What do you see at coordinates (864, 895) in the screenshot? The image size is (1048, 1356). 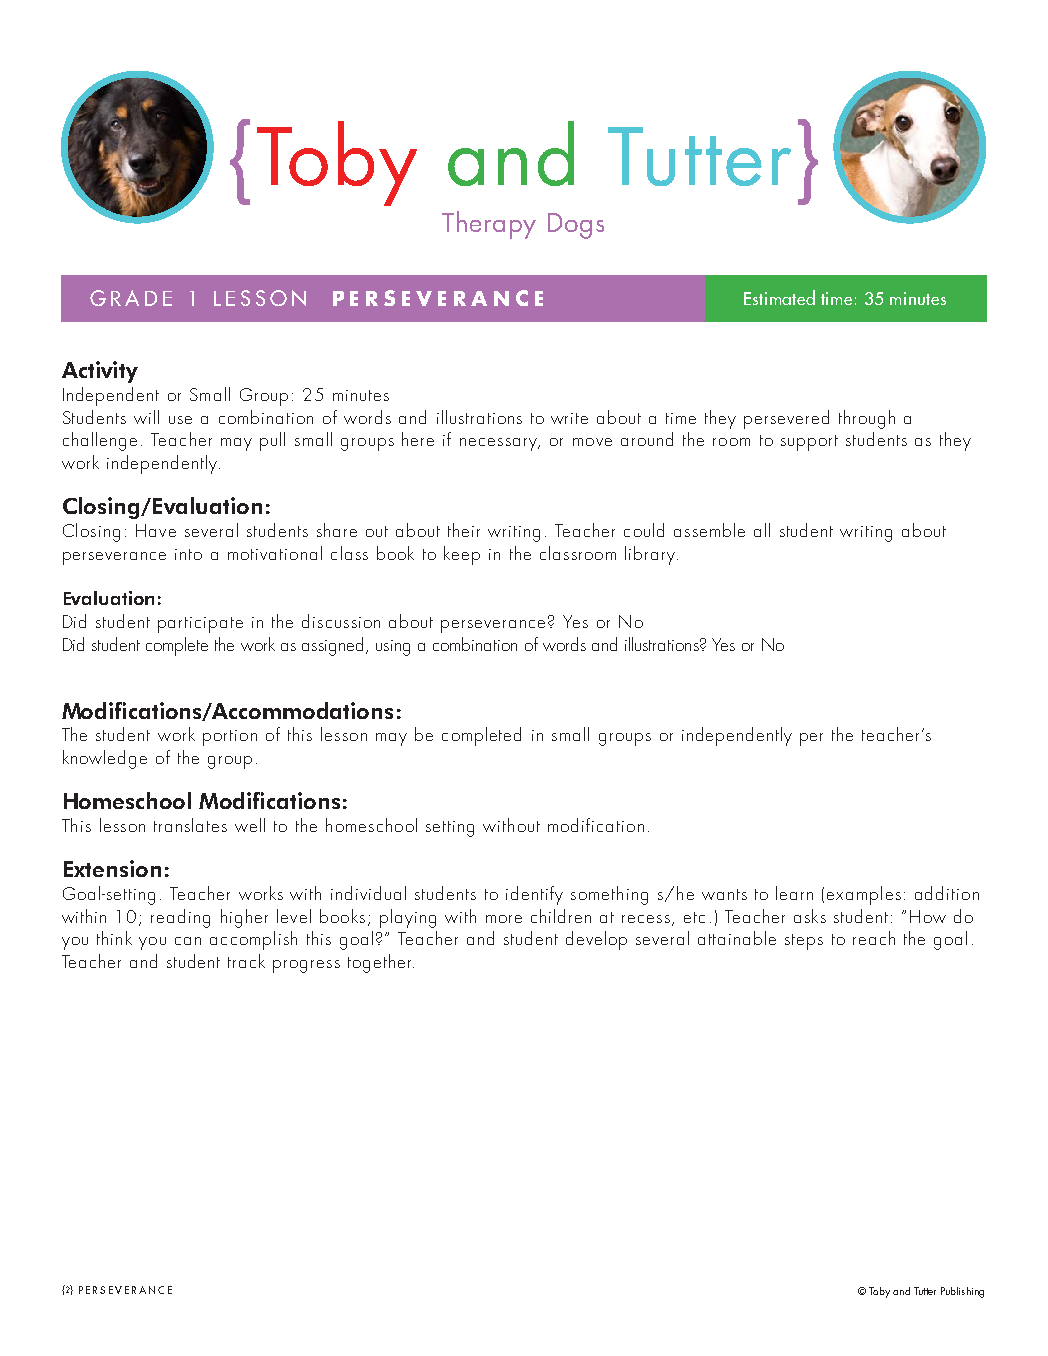 I see `examples` at bounding box center [864, 895].
